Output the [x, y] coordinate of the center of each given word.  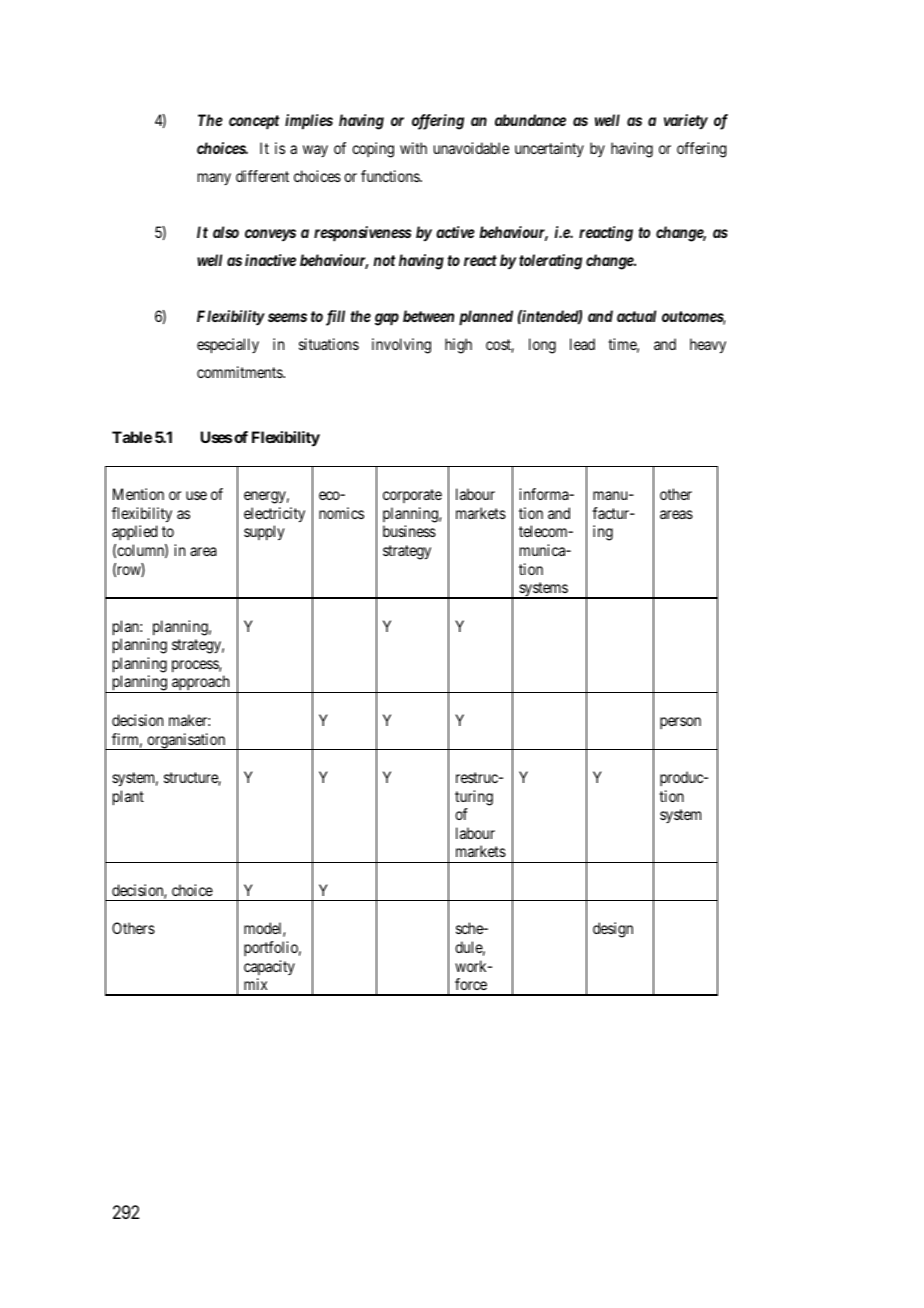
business [409, 531]
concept [254, 122]
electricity [274, 515]
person [680, 723]
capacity [269, 967]
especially [228, 346]
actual [636, 316]
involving [401, 346]
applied [134, 532]
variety [686, 122]
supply [264, 532]
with [413, 148]
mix [255, 984]
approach [201, 684]
